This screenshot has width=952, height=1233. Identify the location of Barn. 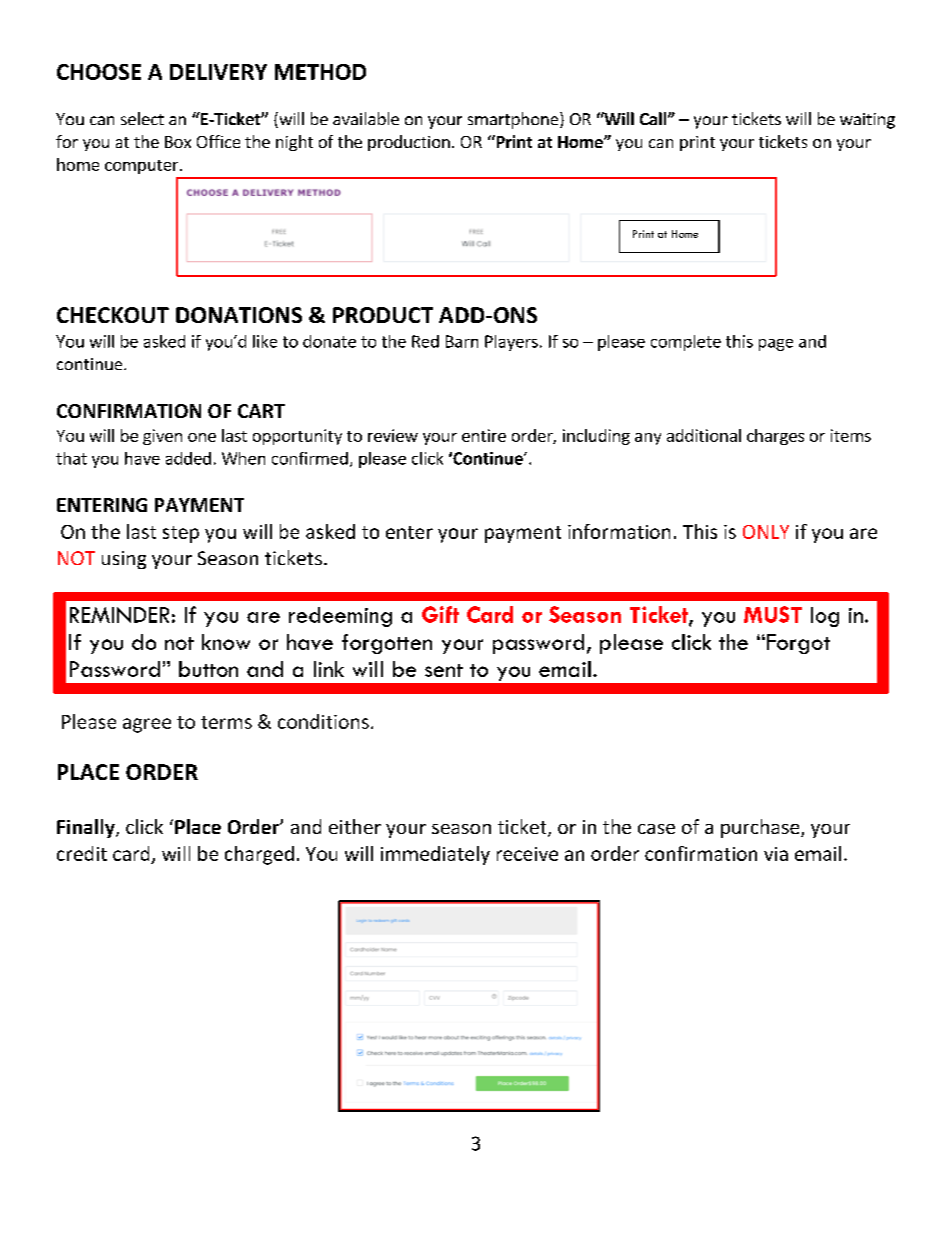
(462, 341).
